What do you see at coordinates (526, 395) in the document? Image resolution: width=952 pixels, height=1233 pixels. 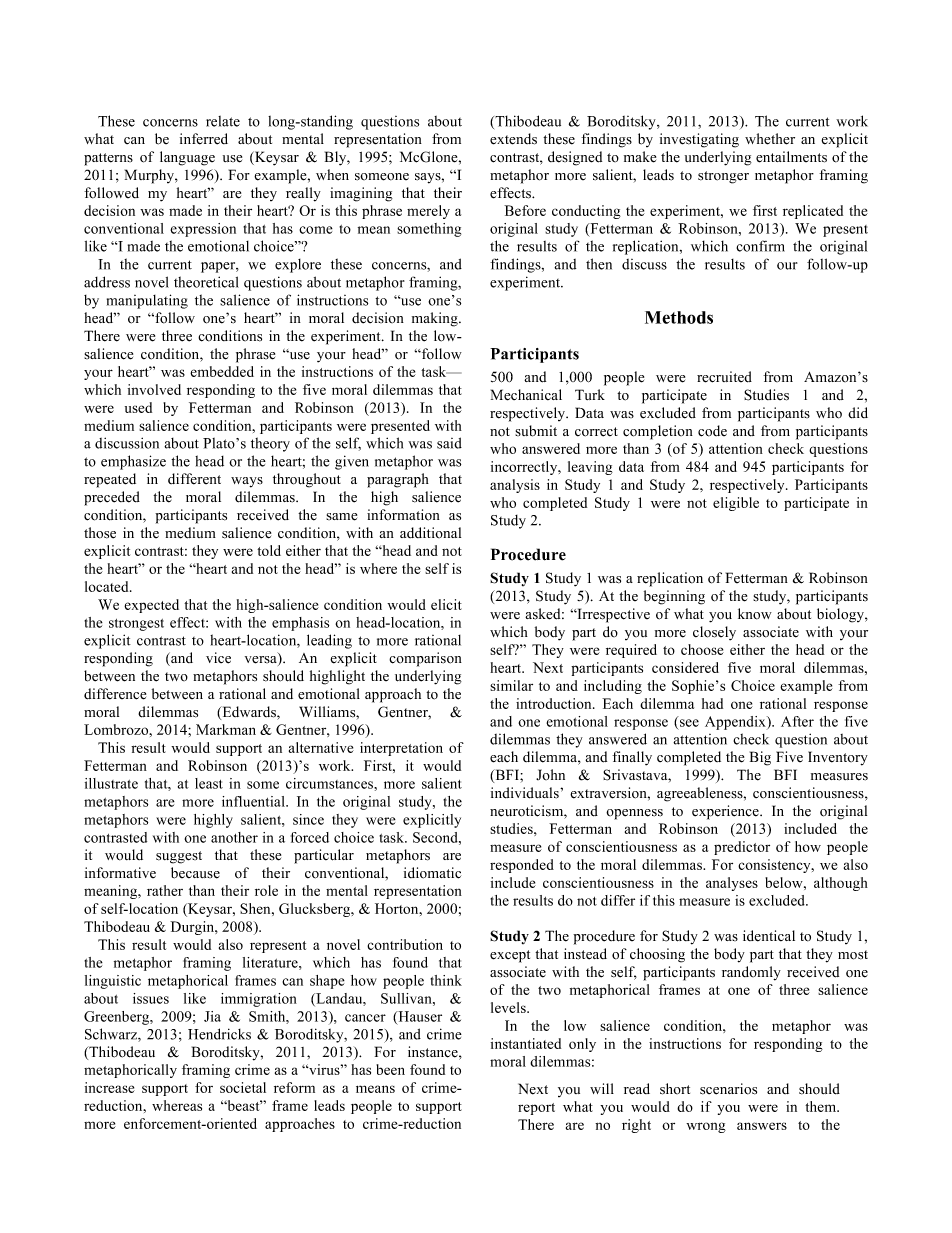 I see `Mechanical` at bounding box center [526, 395].
